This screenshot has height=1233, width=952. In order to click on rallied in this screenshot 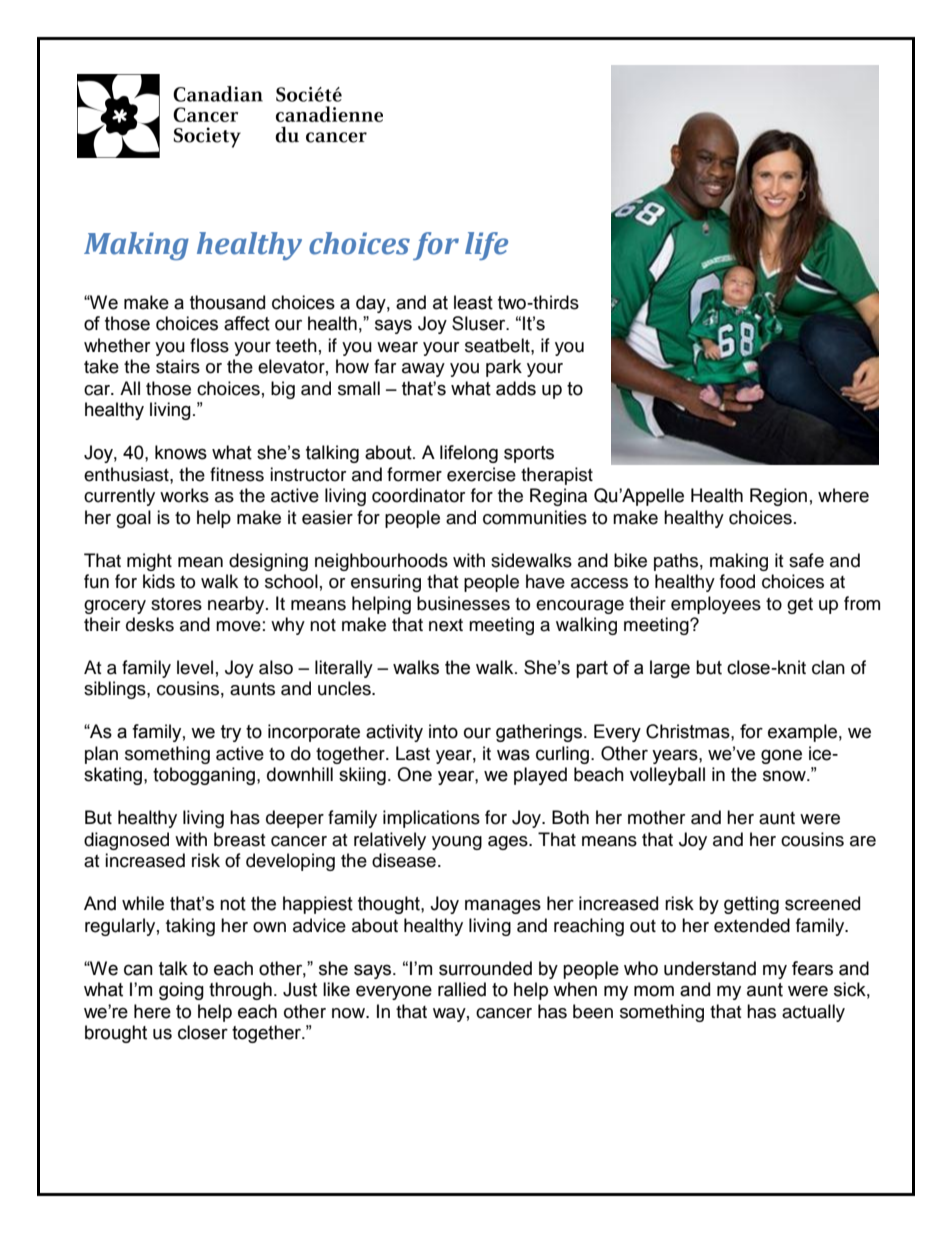, I will do `click(462, 989)`.
